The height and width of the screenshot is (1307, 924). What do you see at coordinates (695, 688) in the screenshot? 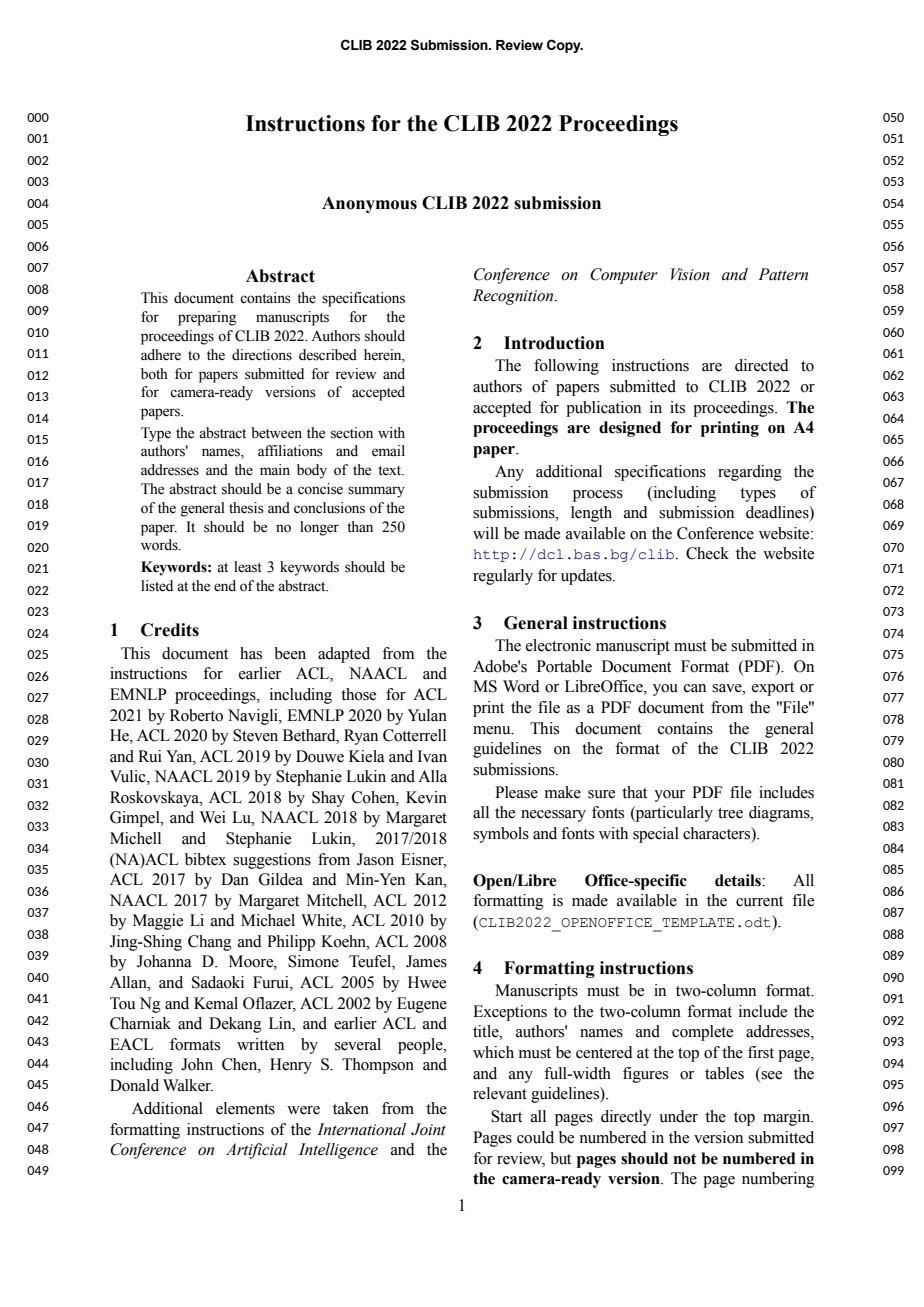
I see `can` at bounding box center [695, 688].
